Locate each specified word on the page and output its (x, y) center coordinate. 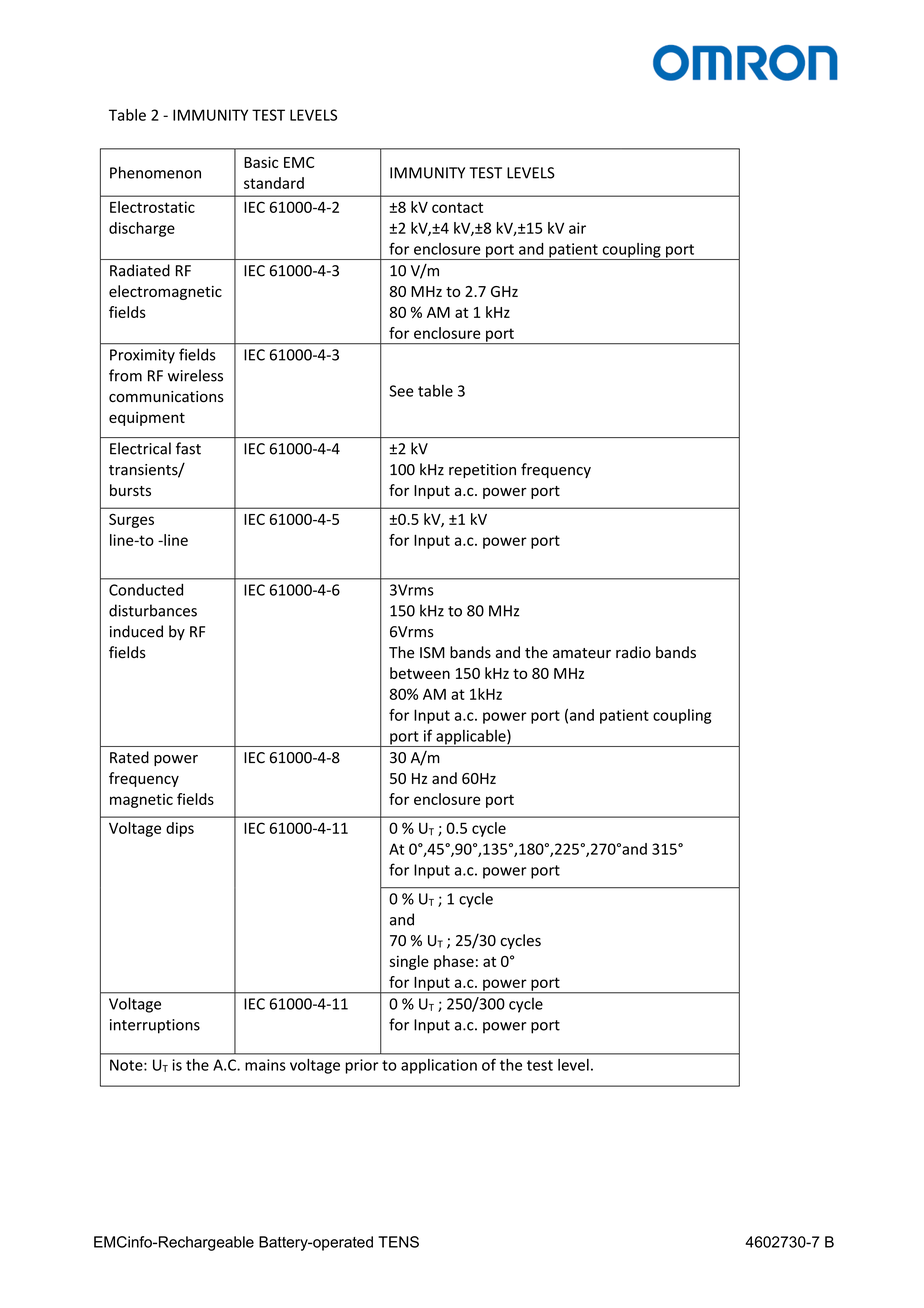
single (409, 962)
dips (180, 829)
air (577, 228)
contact (457, 207)
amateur (582, 653)
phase (454, 962)
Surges (131, 521)
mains (265, 1065)
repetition (482, 471)
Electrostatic (152, 207)
